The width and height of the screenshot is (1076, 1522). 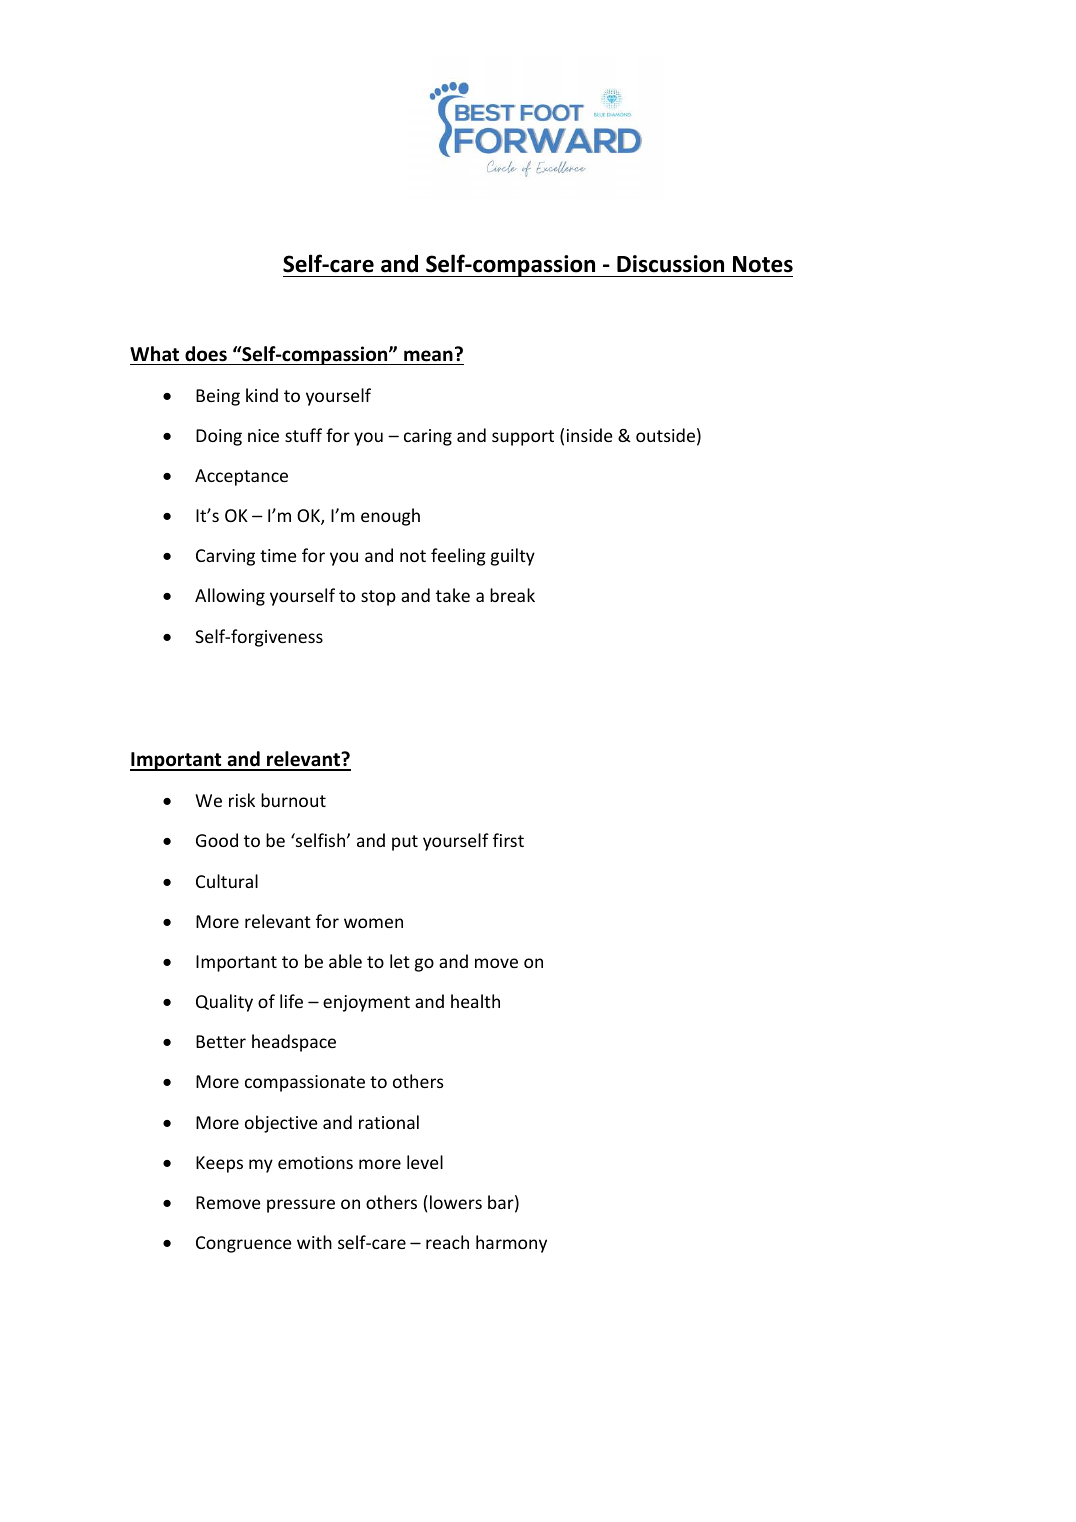 What do you see at coordinates (670, 264) in the screenshot?
I see `Discussion` at bounding box center [670, 264].
